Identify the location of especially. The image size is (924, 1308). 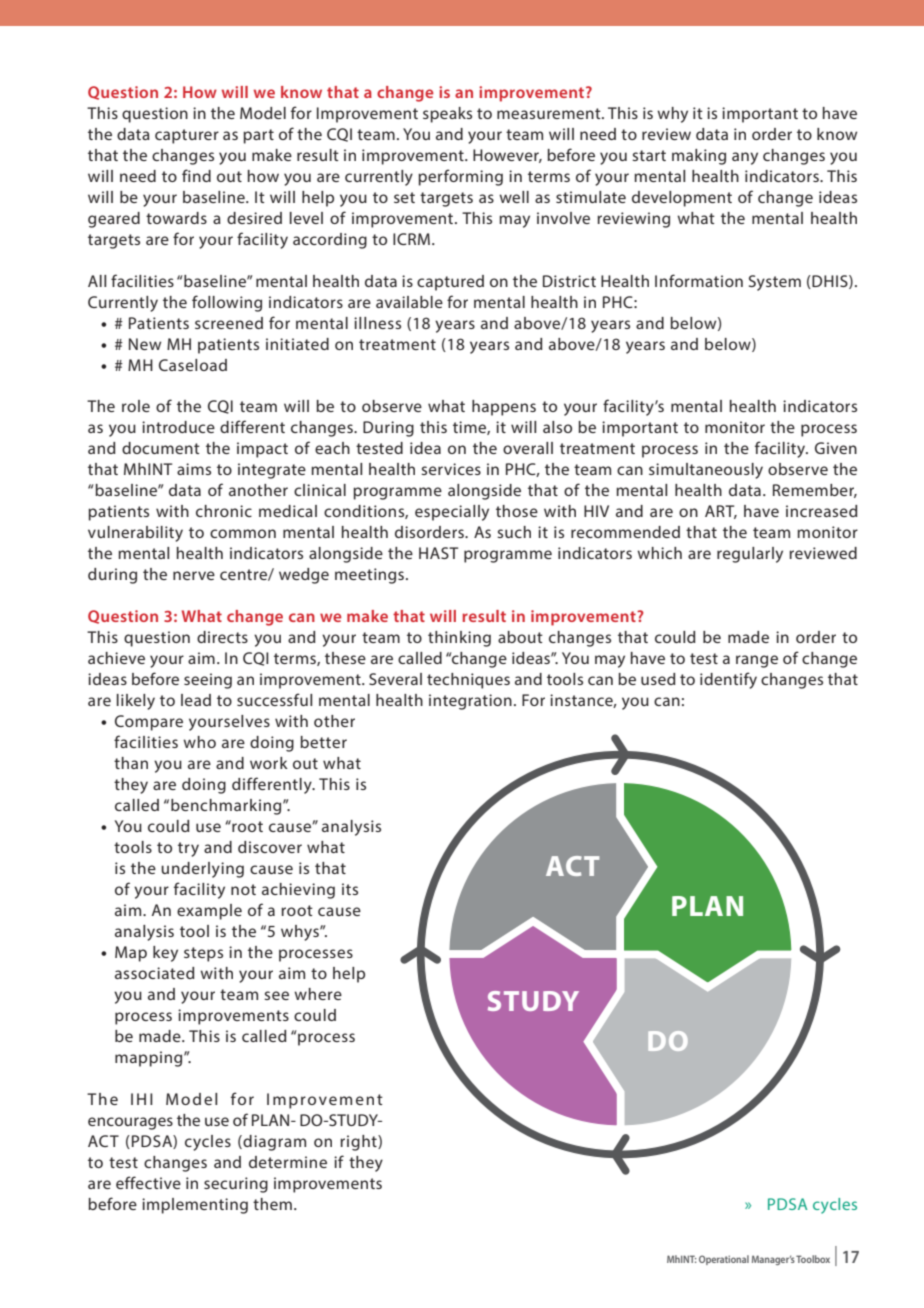
(452, 513).
